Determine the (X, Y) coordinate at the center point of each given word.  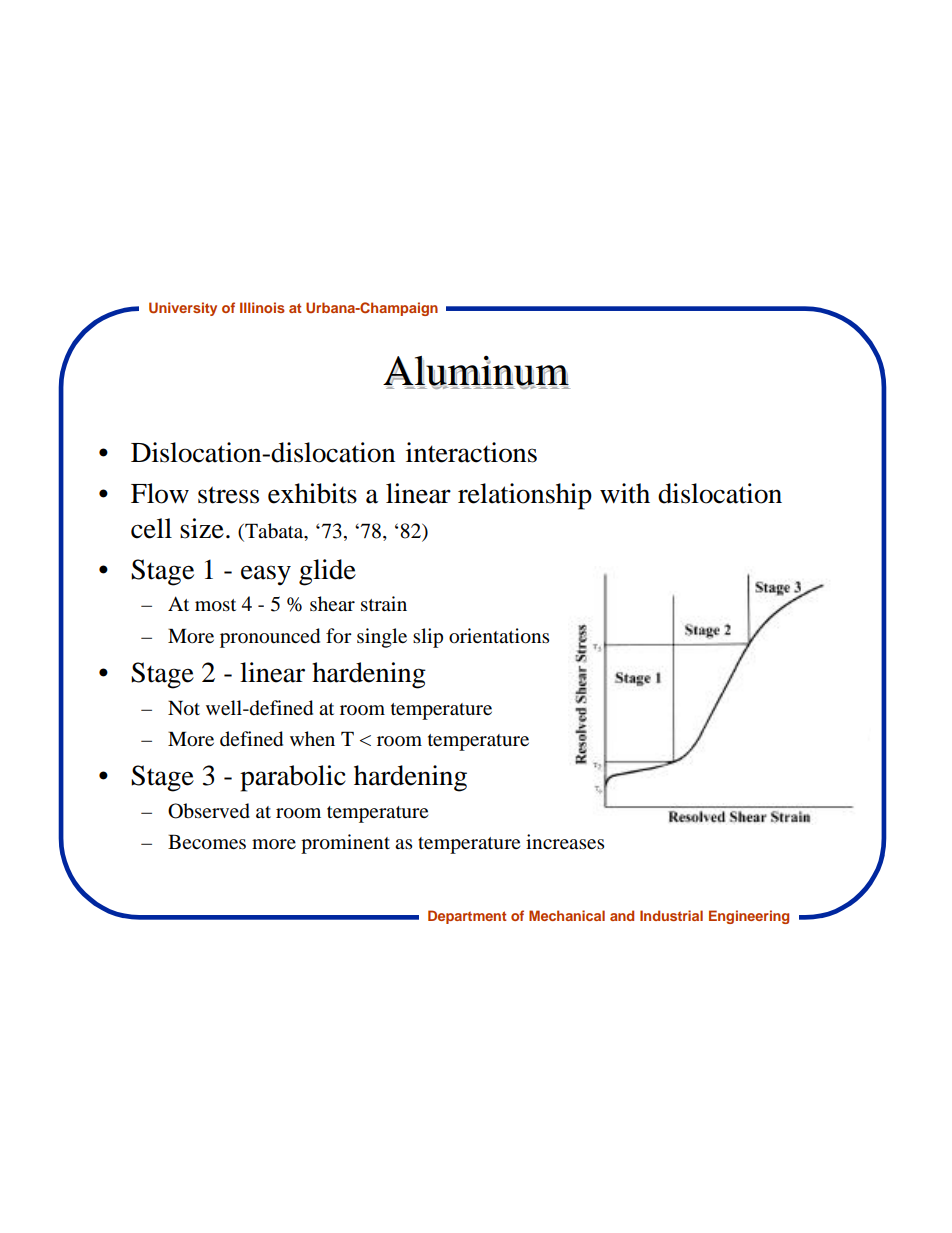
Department (467, 917)
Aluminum (477, 373)
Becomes (207, 842)
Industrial (671, 915)
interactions (471, 452)
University (183, 309)
